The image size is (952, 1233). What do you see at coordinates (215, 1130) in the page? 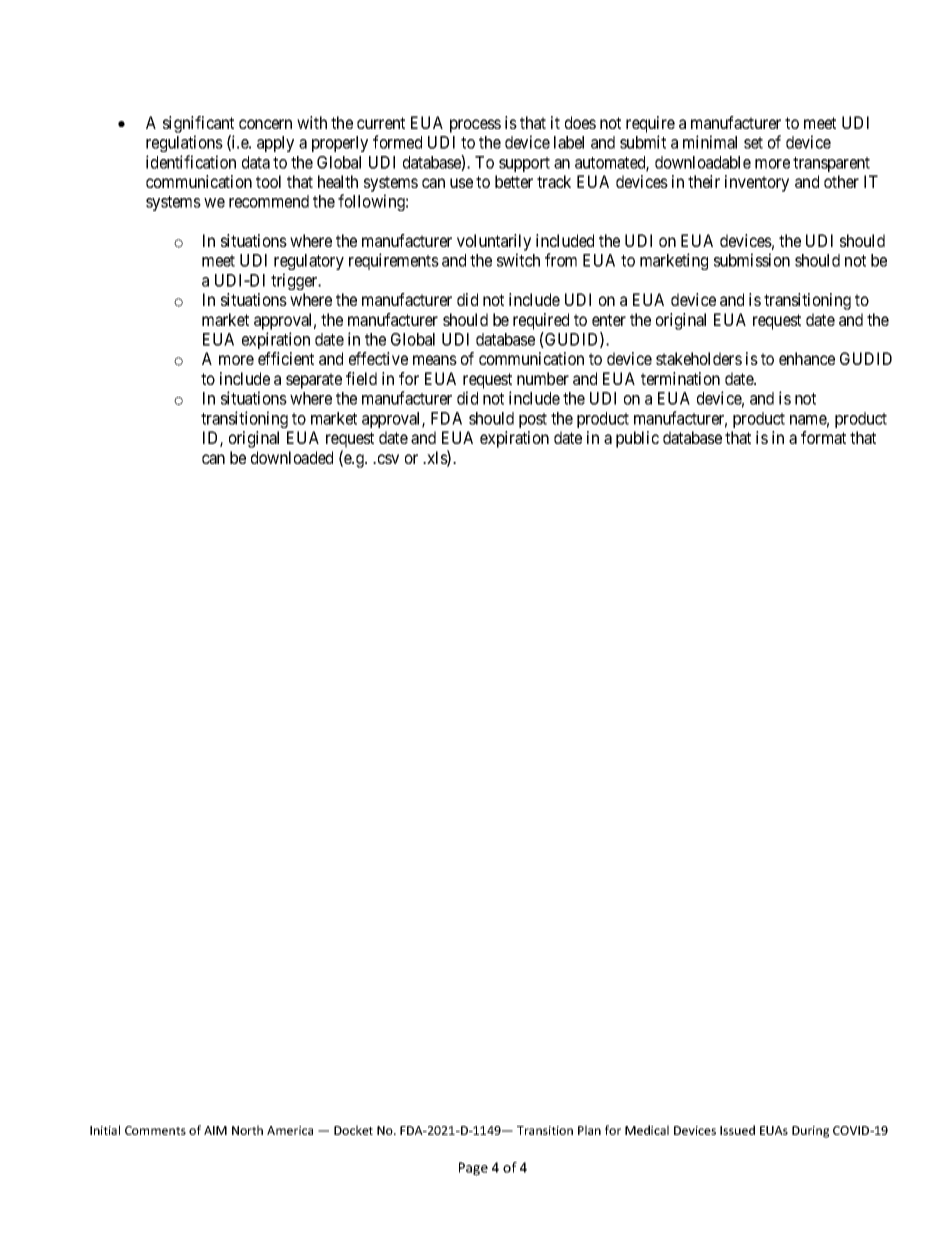
I see `AIM` at bounding box center [215, 1130].
